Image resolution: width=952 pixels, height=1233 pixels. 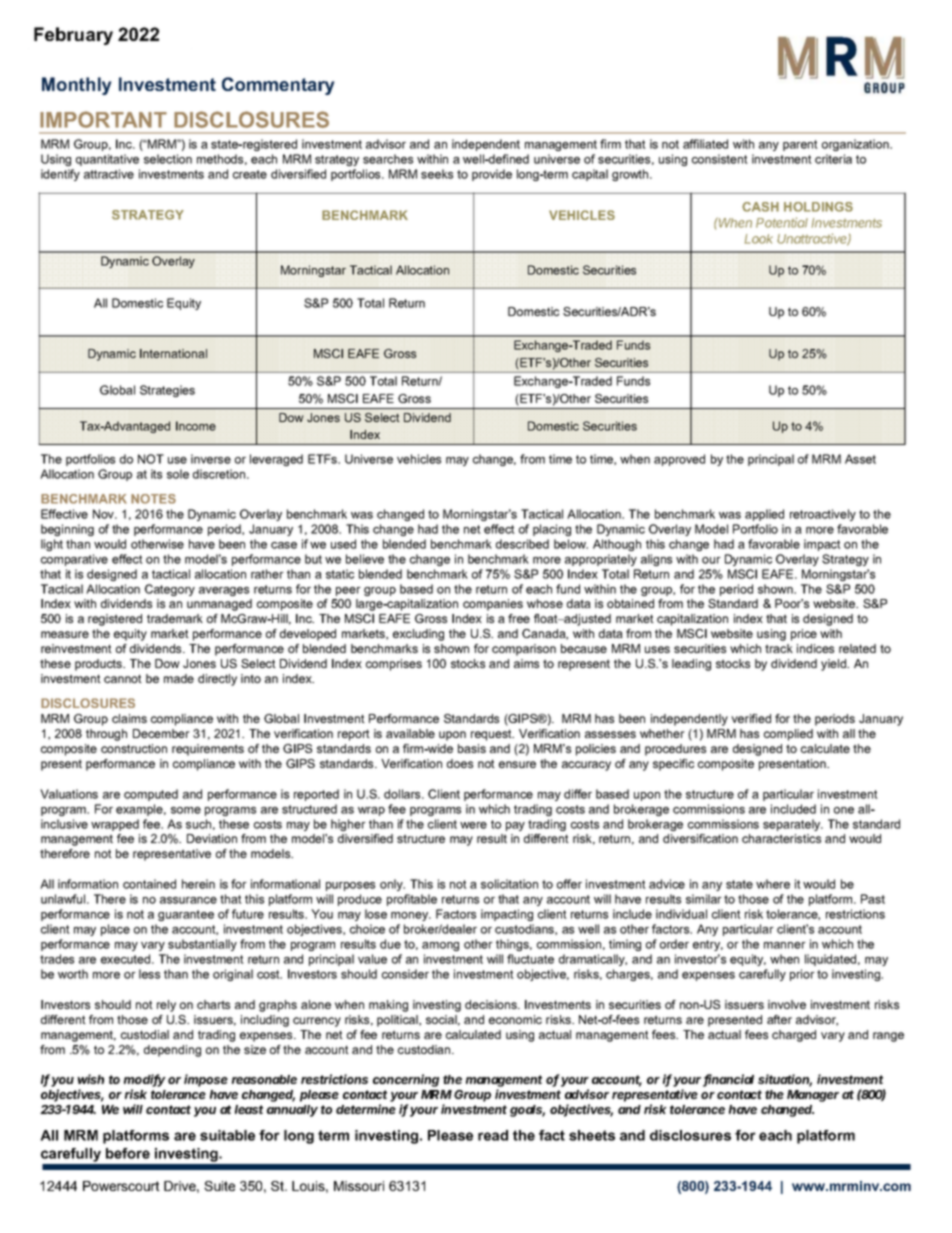 I want to click on Manager, so click(x=813, y=1096).
